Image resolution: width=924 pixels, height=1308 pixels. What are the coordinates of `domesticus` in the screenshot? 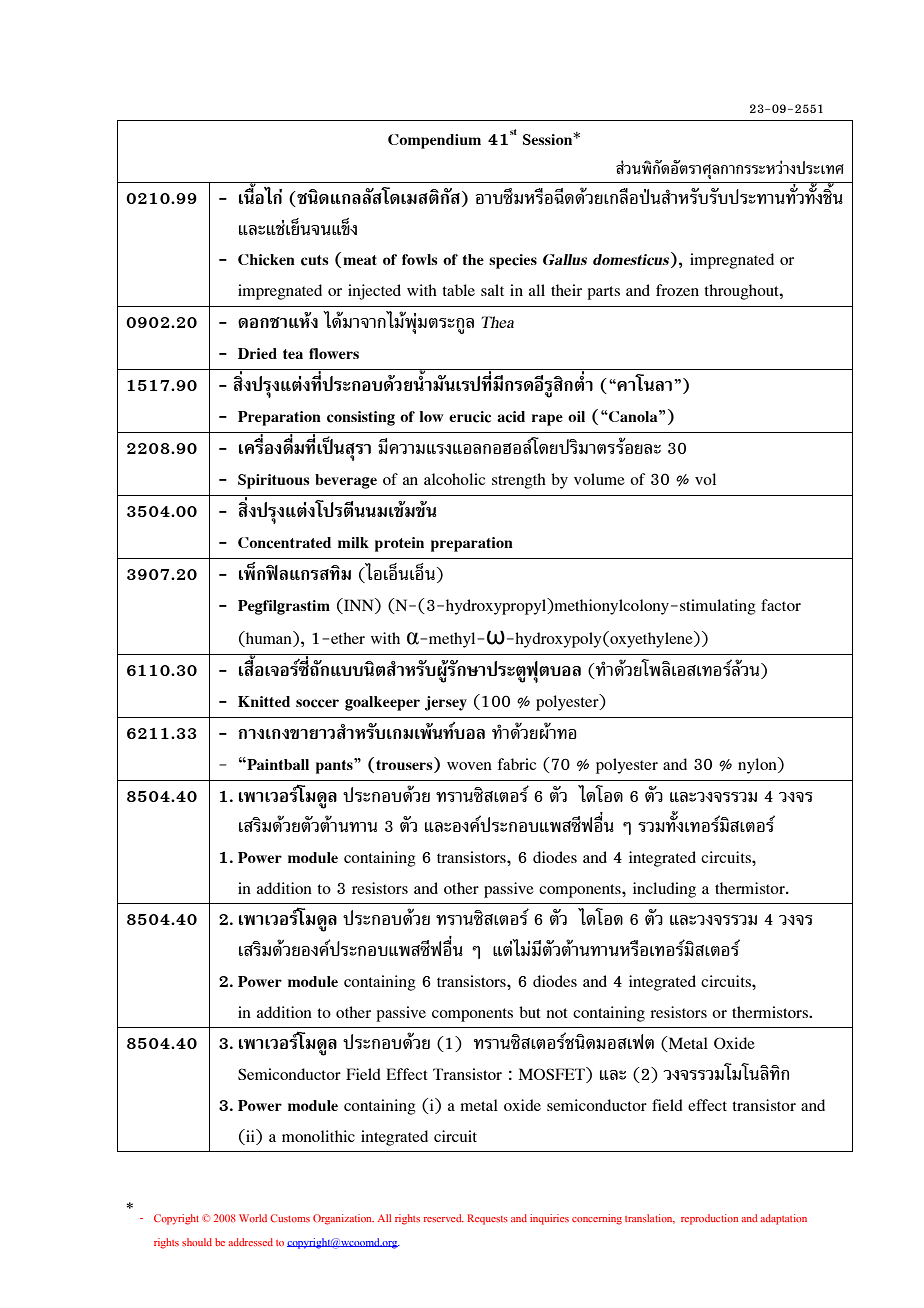 It's located at (632, 260).
